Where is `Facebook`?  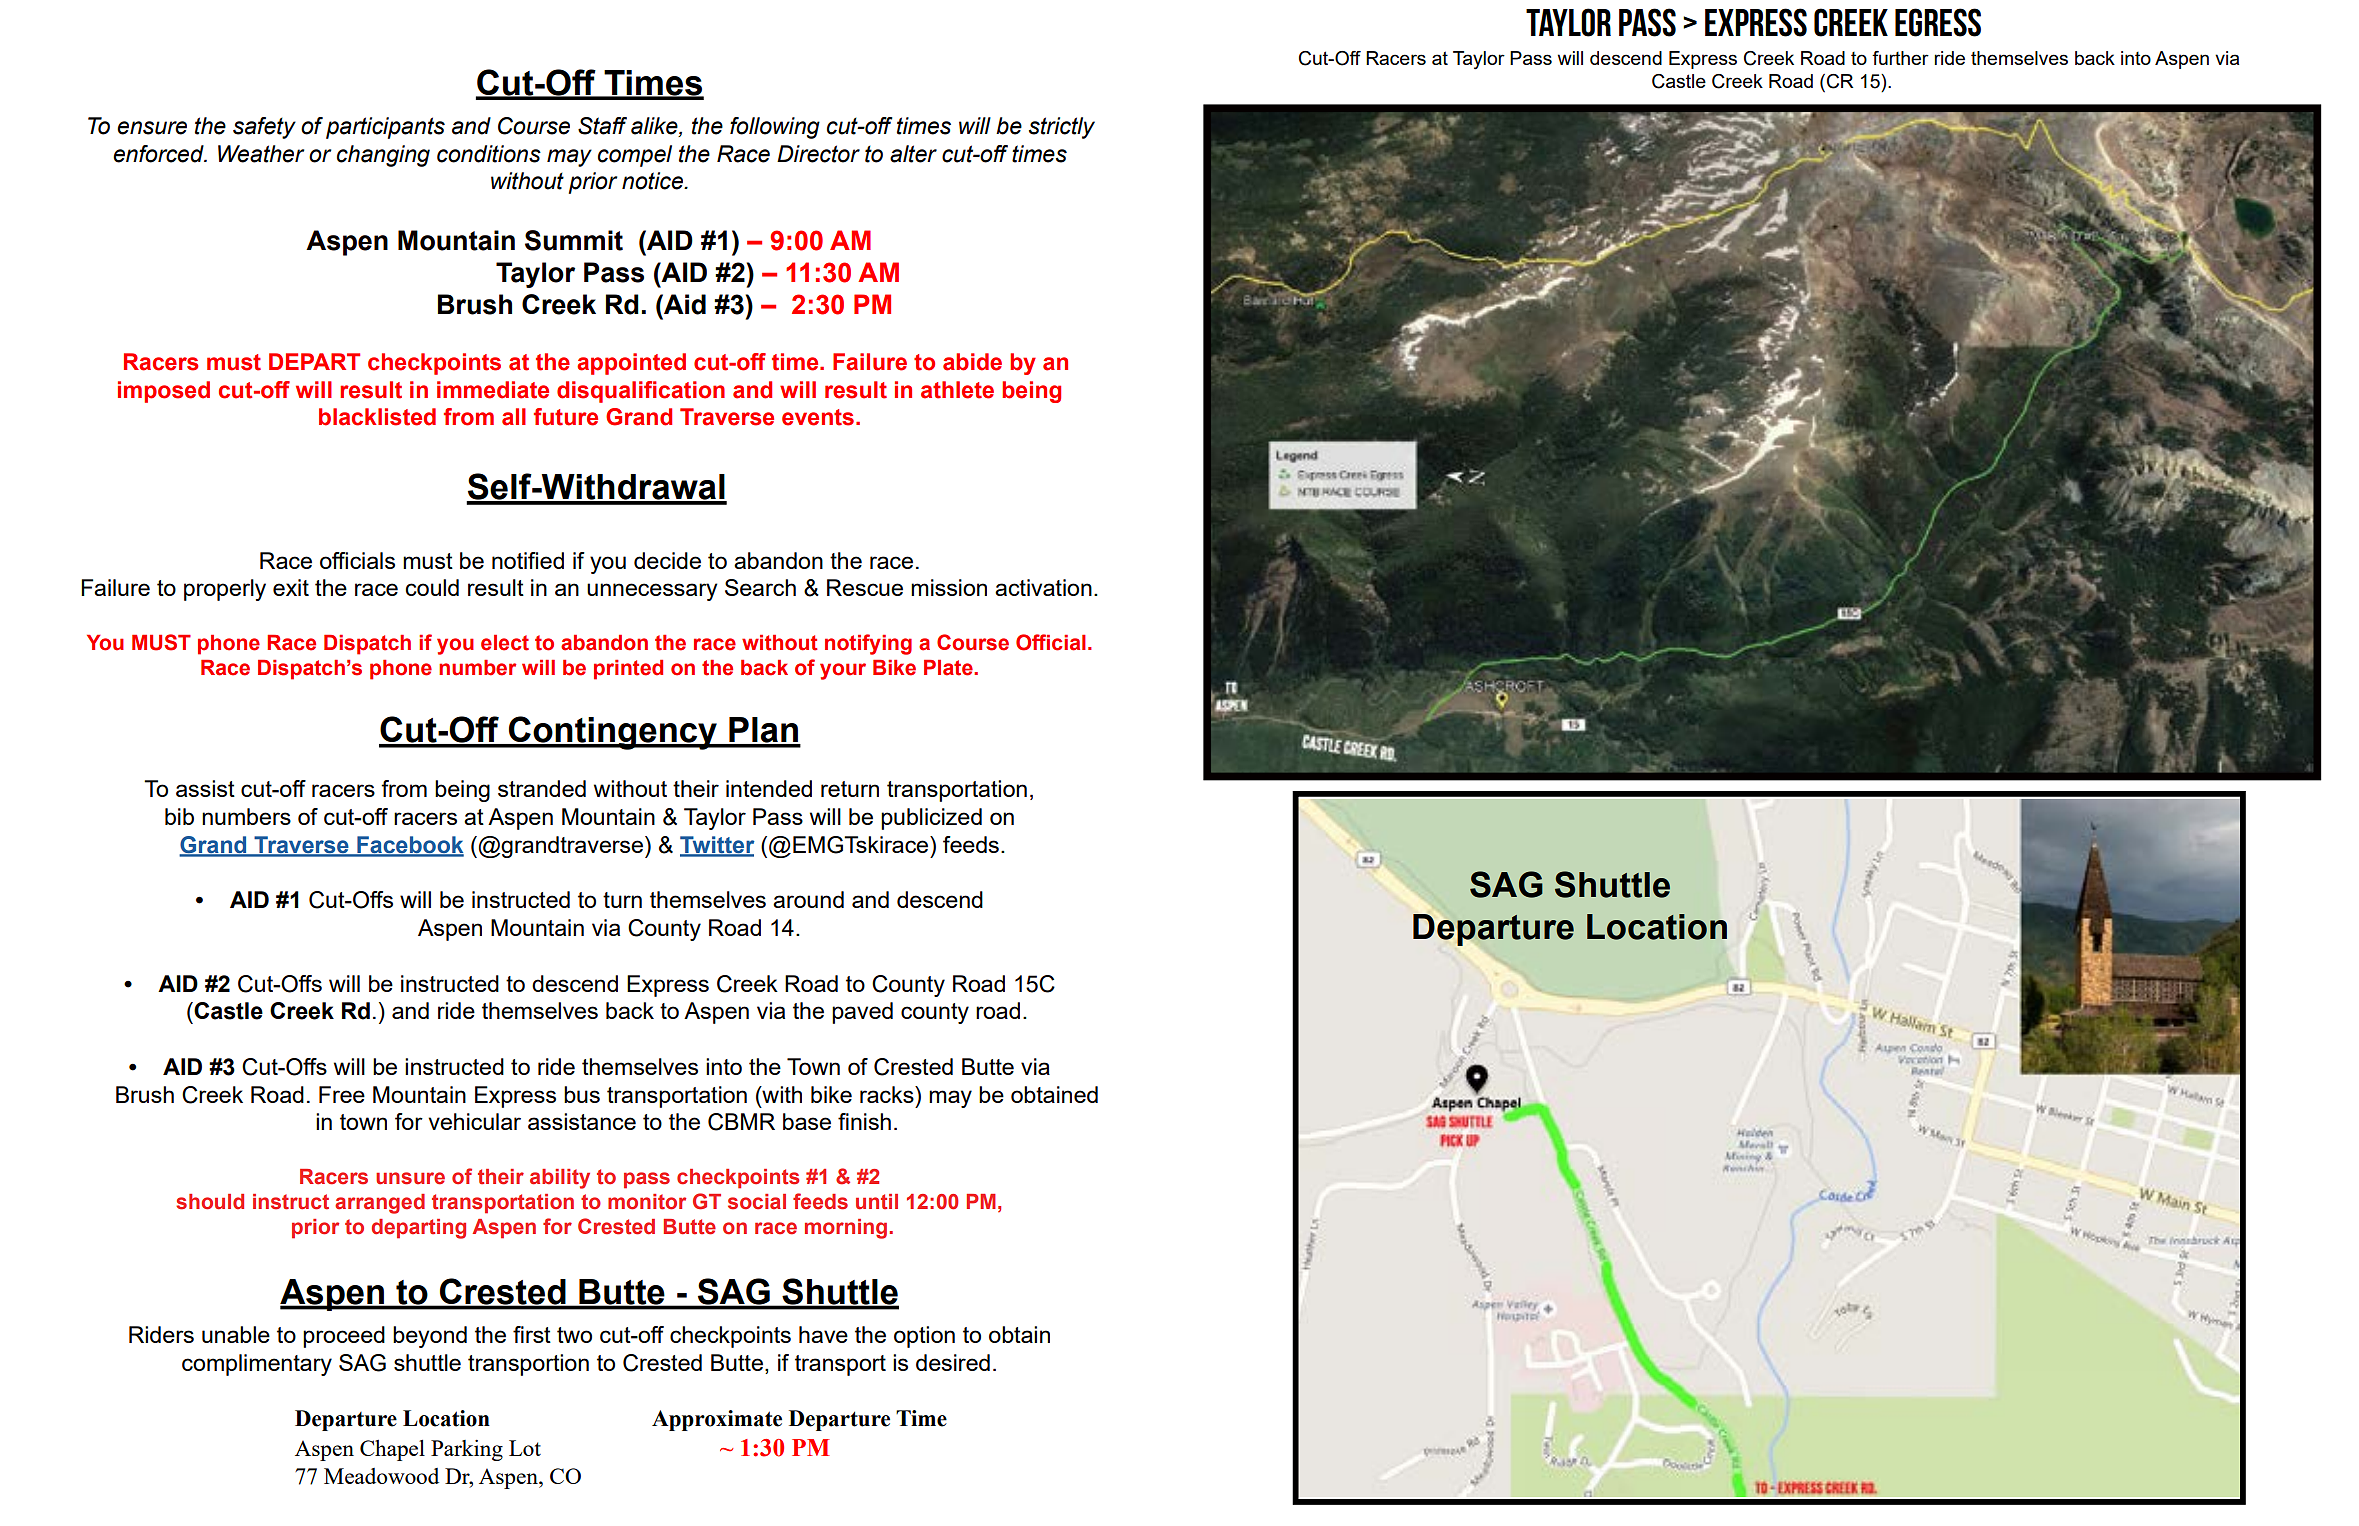
Facebook is located at coordinates (409, 846).
